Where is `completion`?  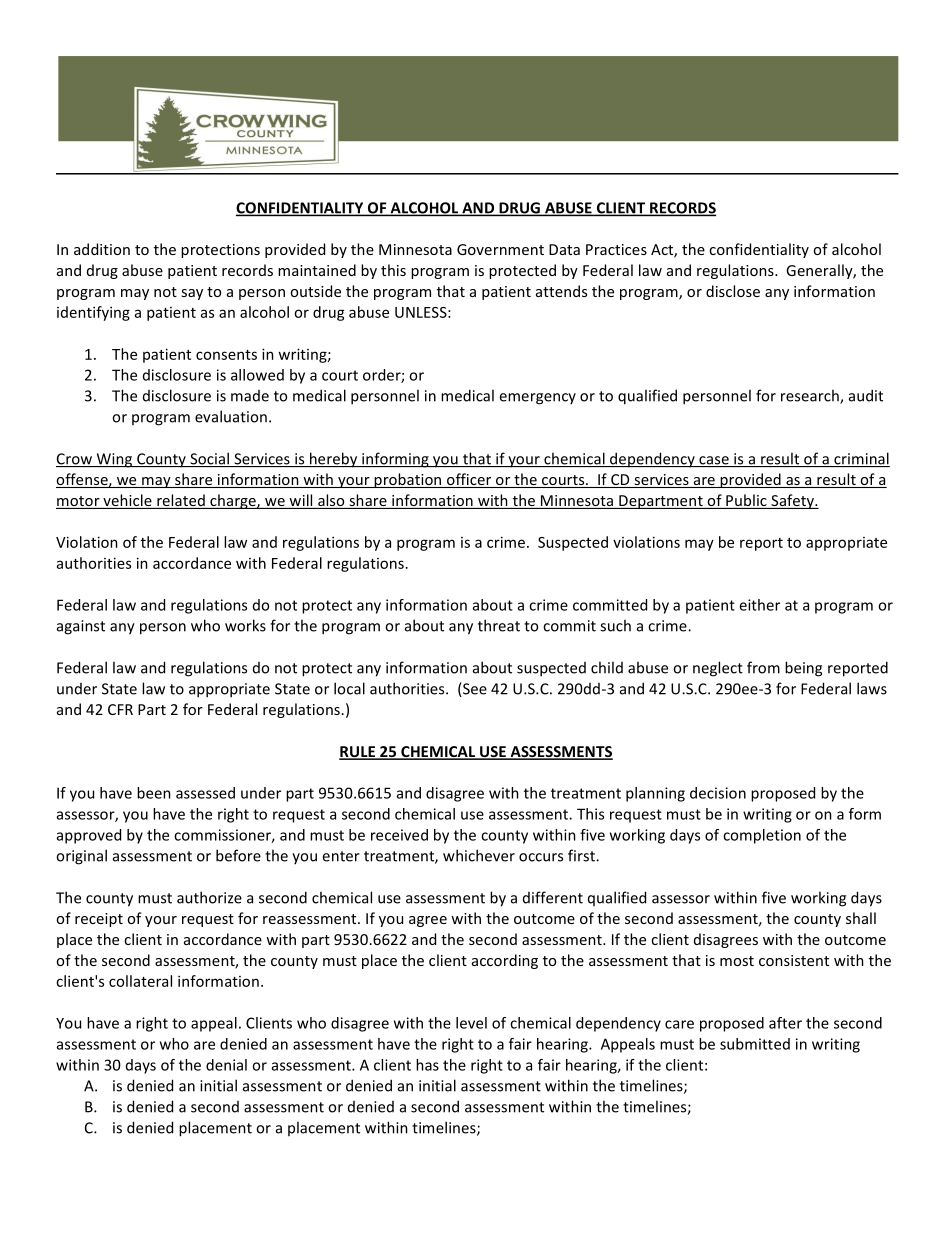 completion is located at coordinates (762, 836).
